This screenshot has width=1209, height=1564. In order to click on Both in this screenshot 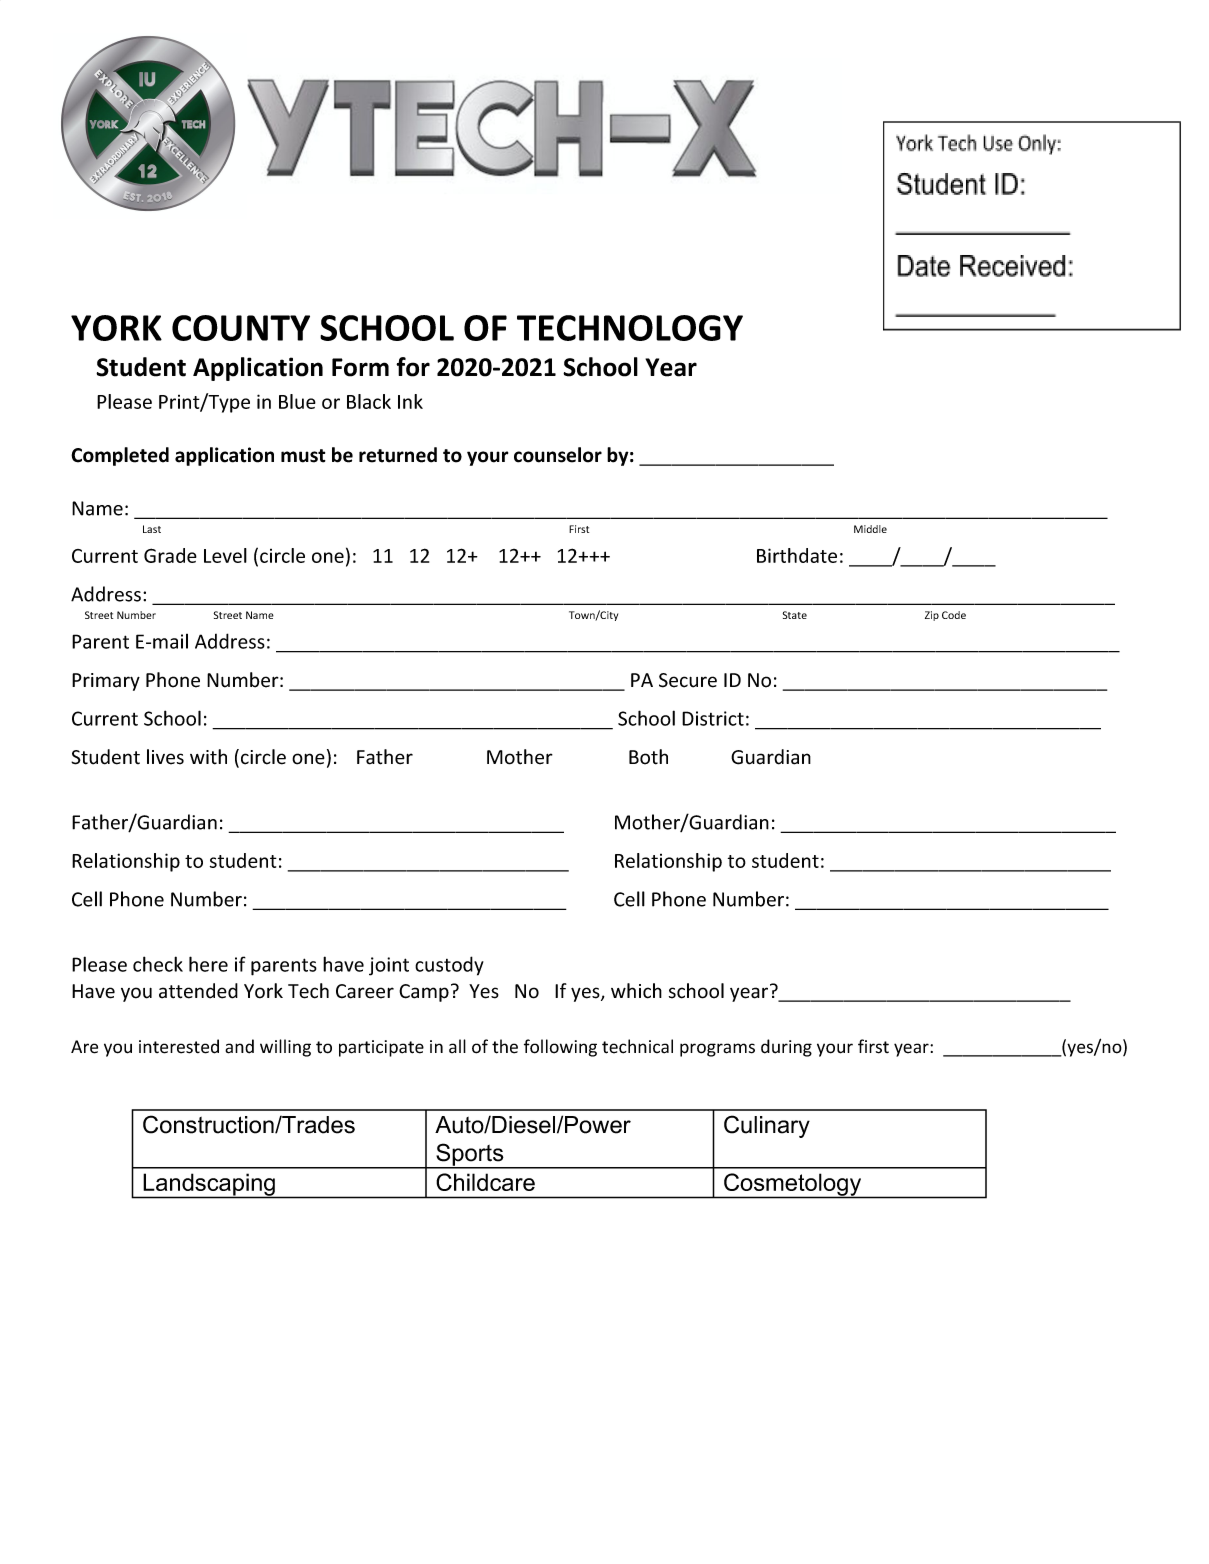, I will do `click(648, 757)`.
